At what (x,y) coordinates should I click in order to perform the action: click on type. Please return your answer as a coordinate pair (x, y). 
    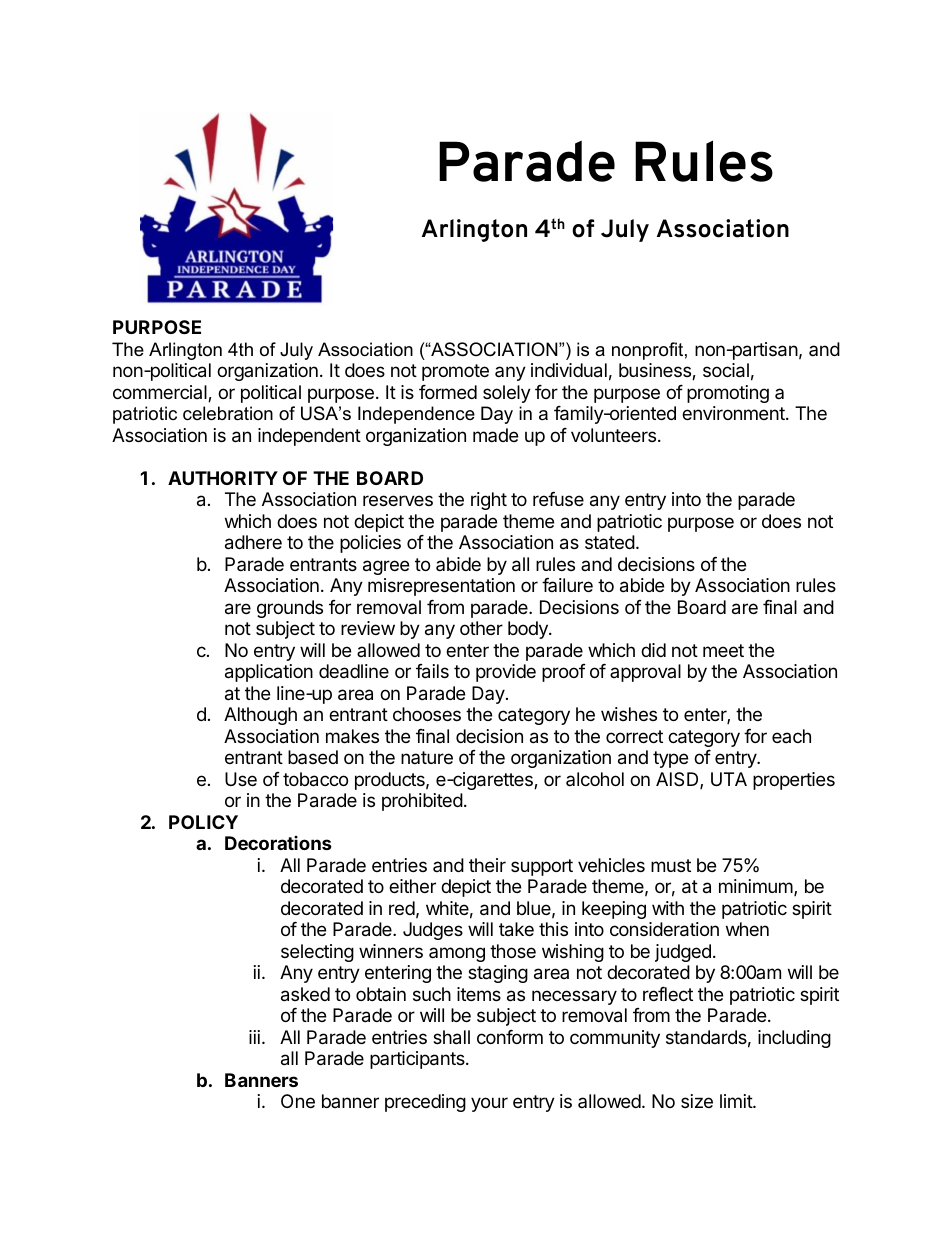
    Looking at the image, I should click on (670, 759).
